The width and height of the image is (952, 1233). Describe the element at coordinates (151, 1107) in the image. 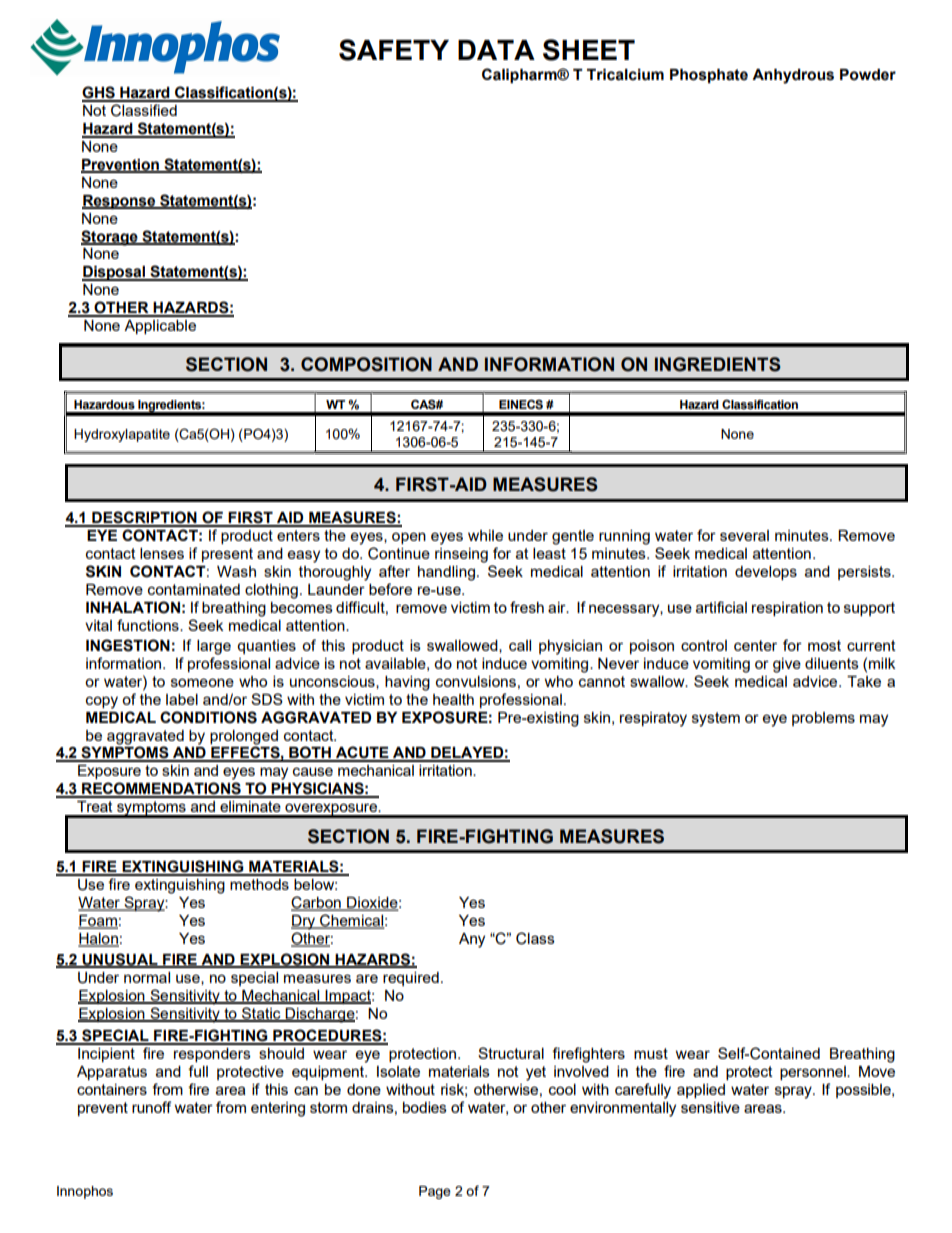

I see `runoff` at that location.
